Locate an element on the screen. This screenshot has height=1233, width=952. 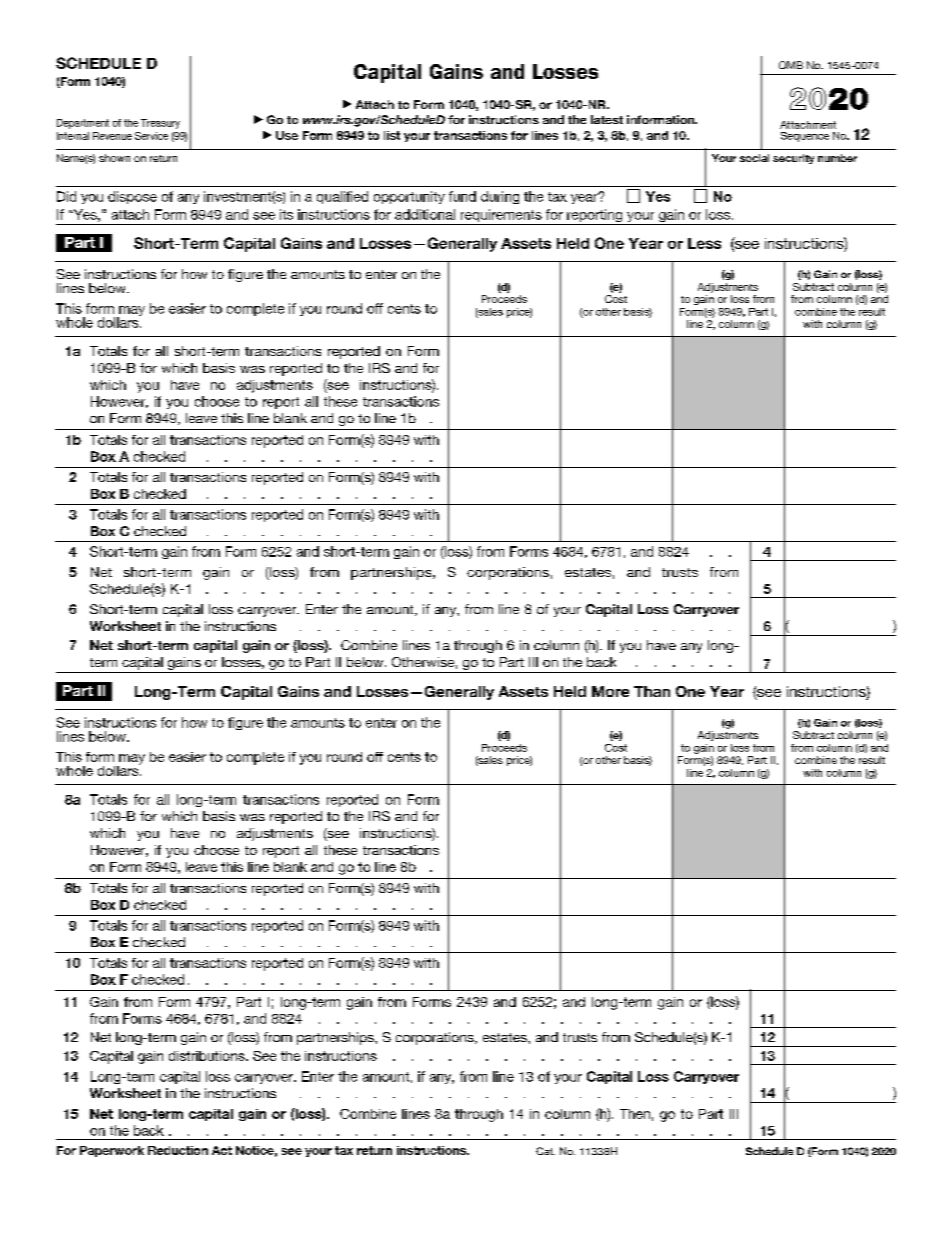
social is located at coordinates (754, 158).
